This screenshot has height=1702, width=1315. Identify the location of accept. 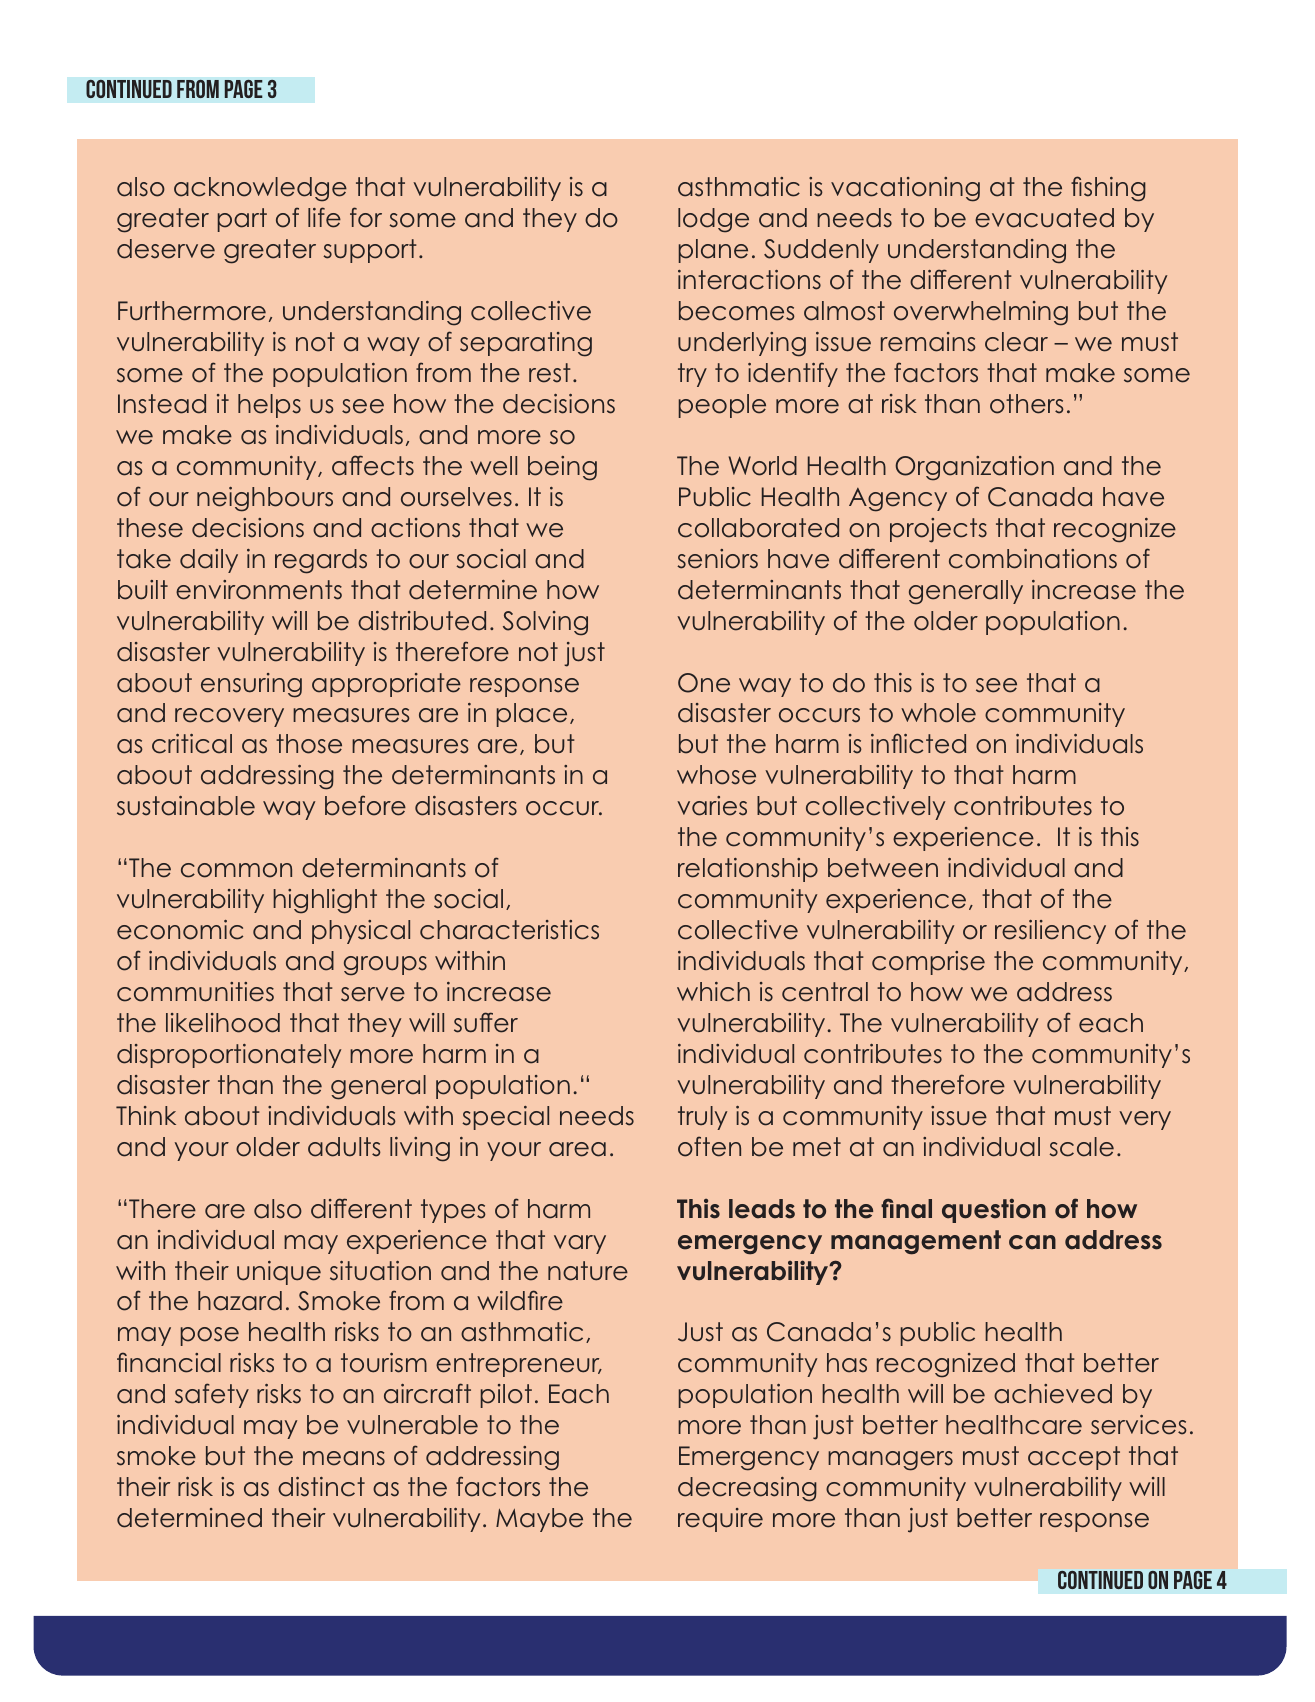
(1074, 1458).
